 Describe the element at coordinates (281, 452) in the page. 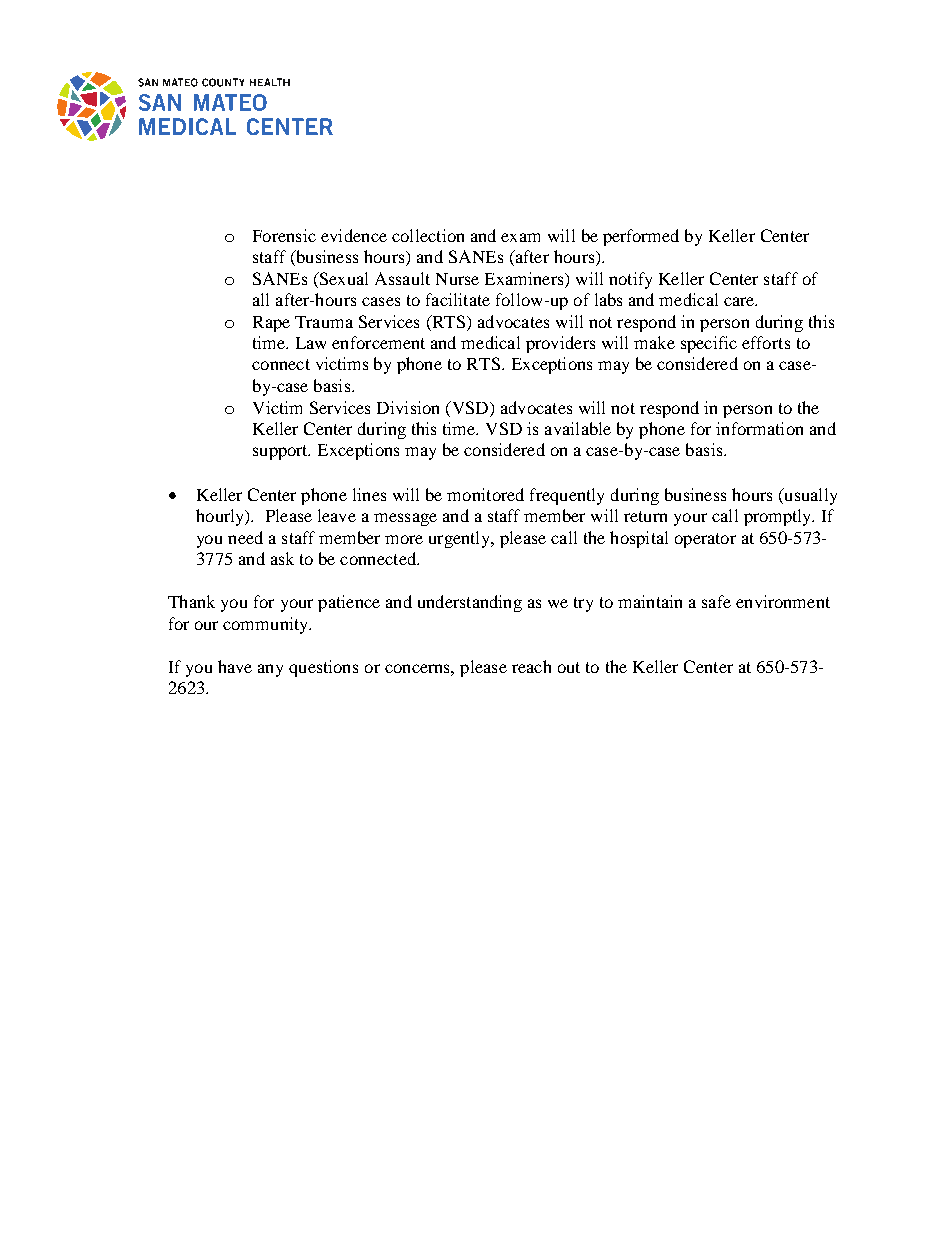

I see `support` at that location.
